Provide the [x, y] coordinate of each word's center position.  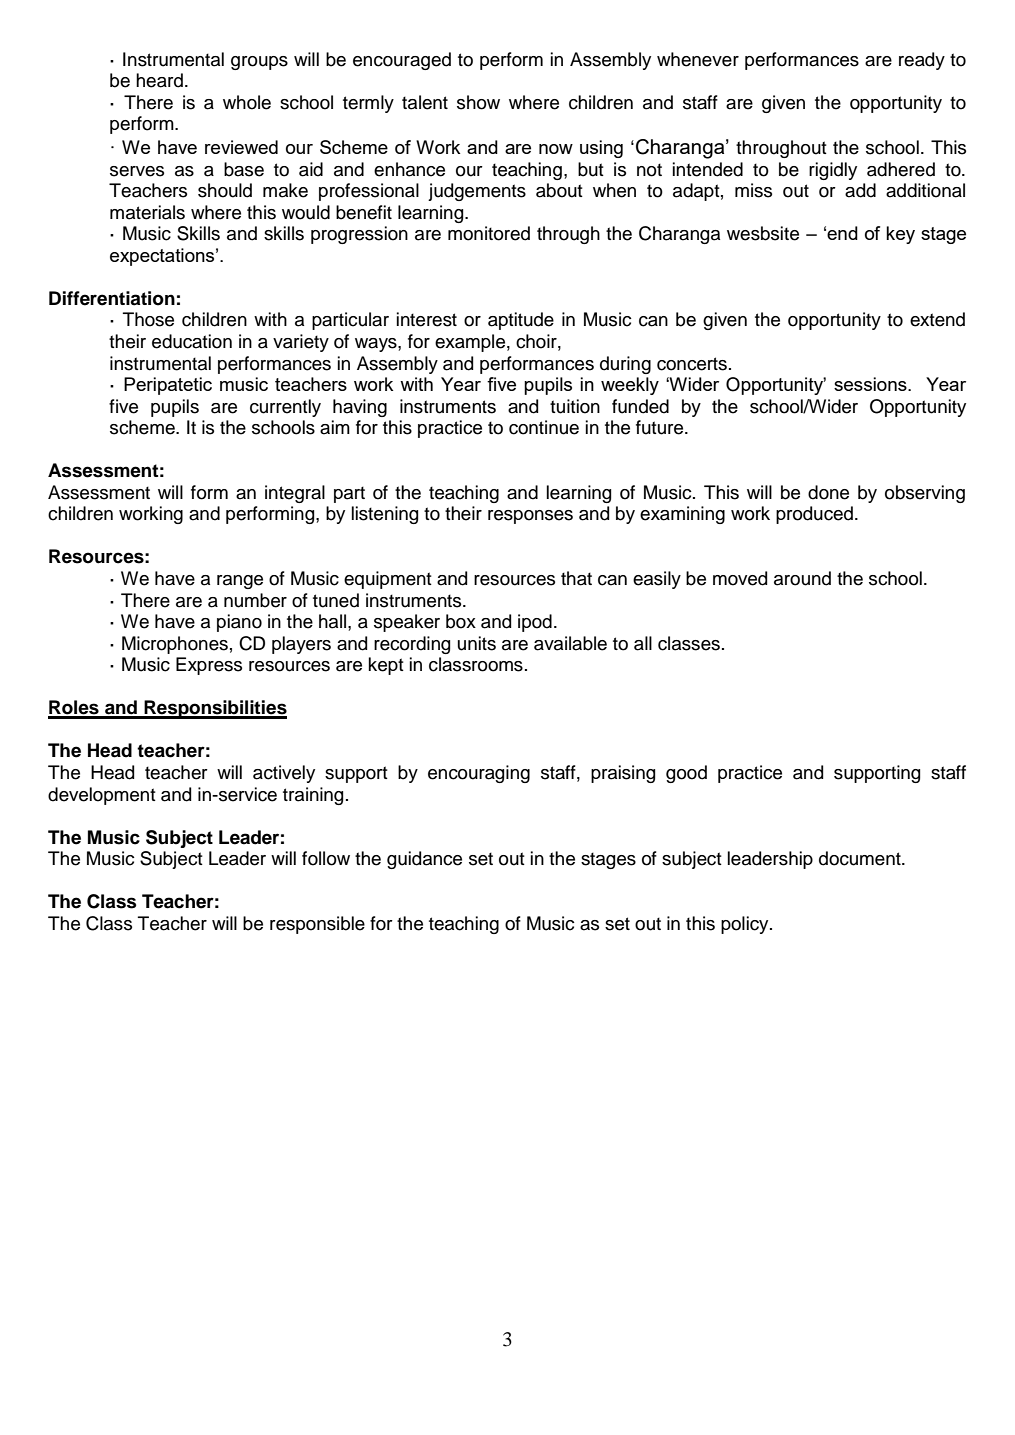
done [828, 492]
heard [159, 80]
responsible [317, 925]
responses [530, 517]
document [861, 858]
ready [922, 61]
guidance [424, 860]
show [478, 102]
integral [295, 494]
